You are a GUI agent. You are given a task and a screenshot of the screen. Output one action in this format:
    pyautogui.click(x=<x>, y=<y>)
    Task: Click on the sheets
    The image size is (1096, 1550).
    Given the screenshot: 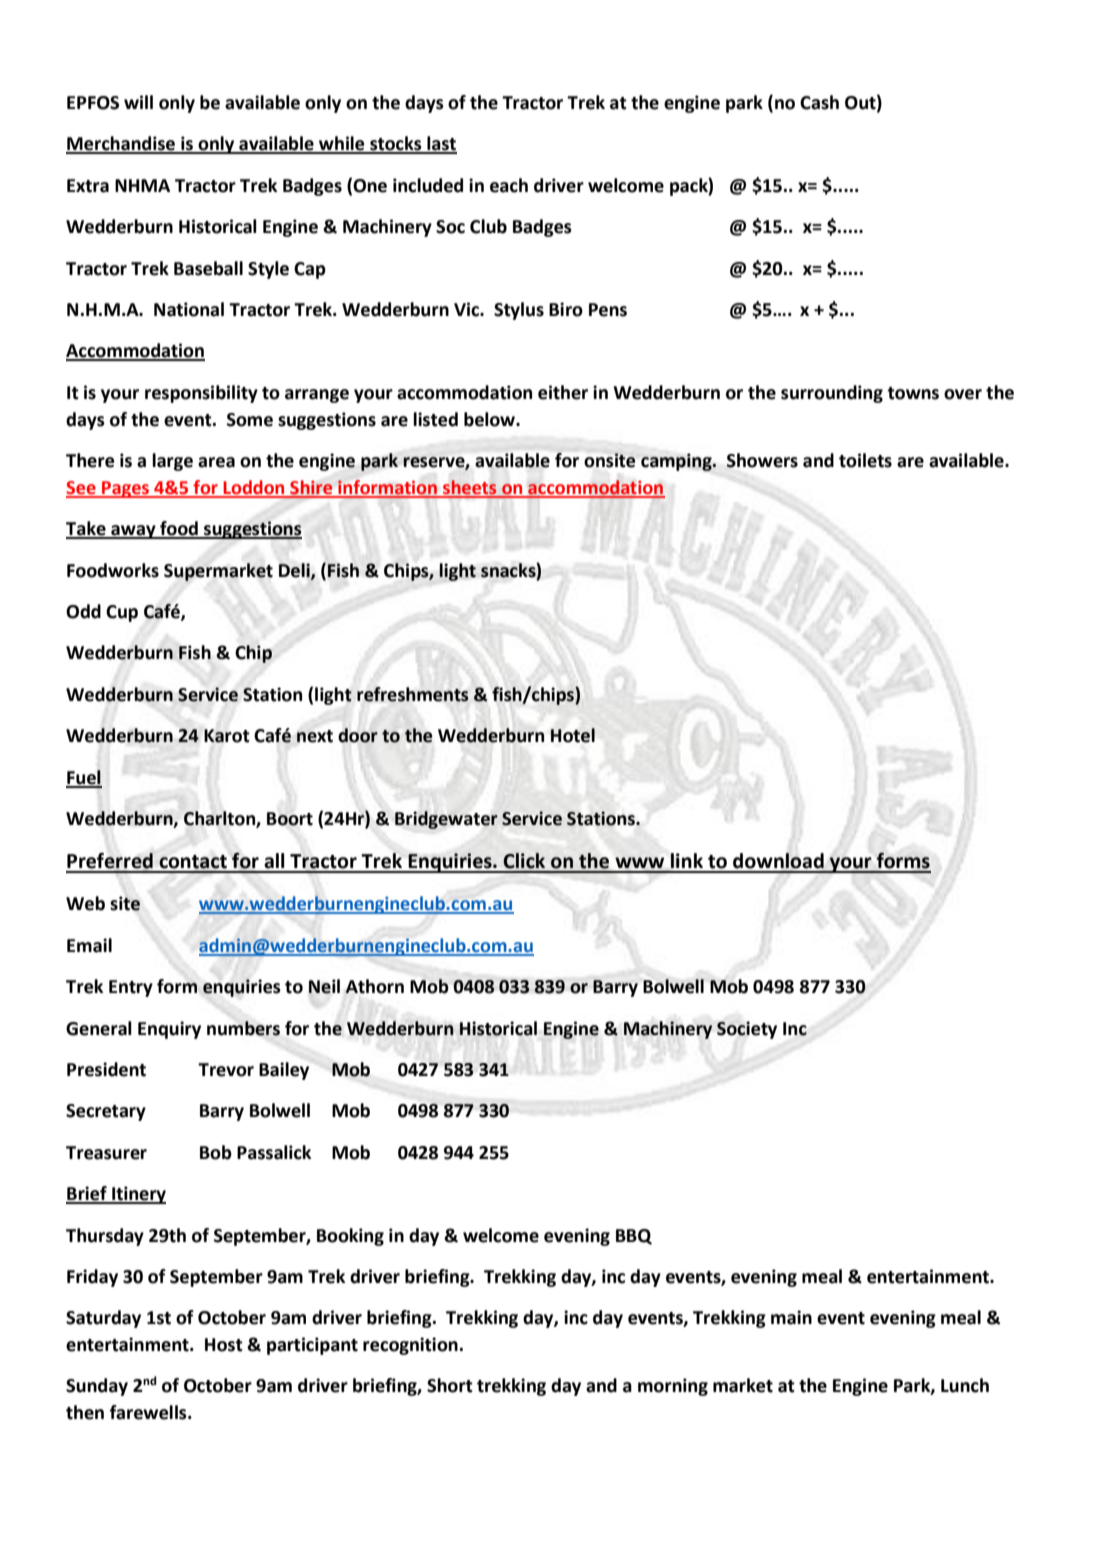 What is the action you would take?
    pyautogui.click(x=470, y=488)
